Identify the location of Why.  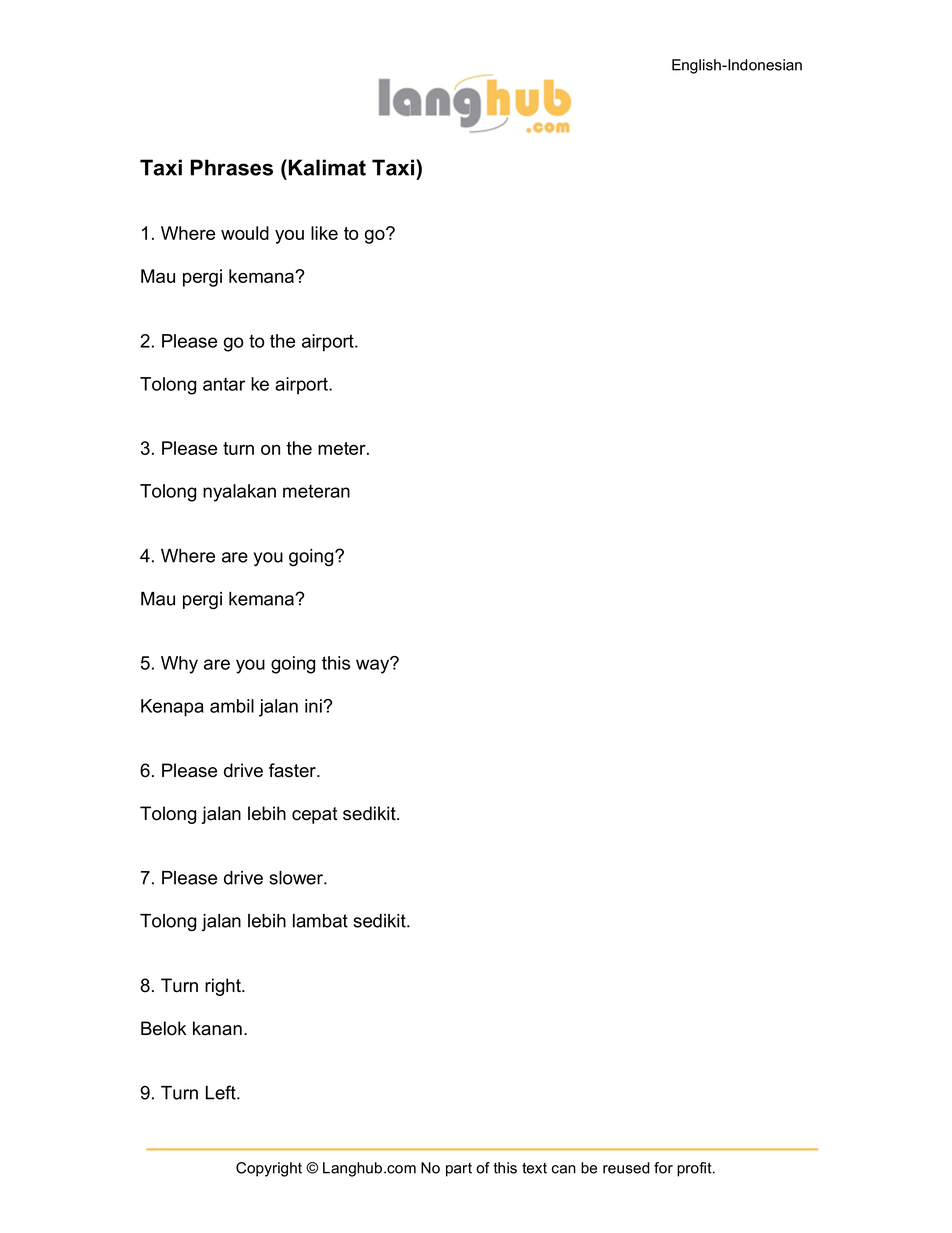
(179, 665).
